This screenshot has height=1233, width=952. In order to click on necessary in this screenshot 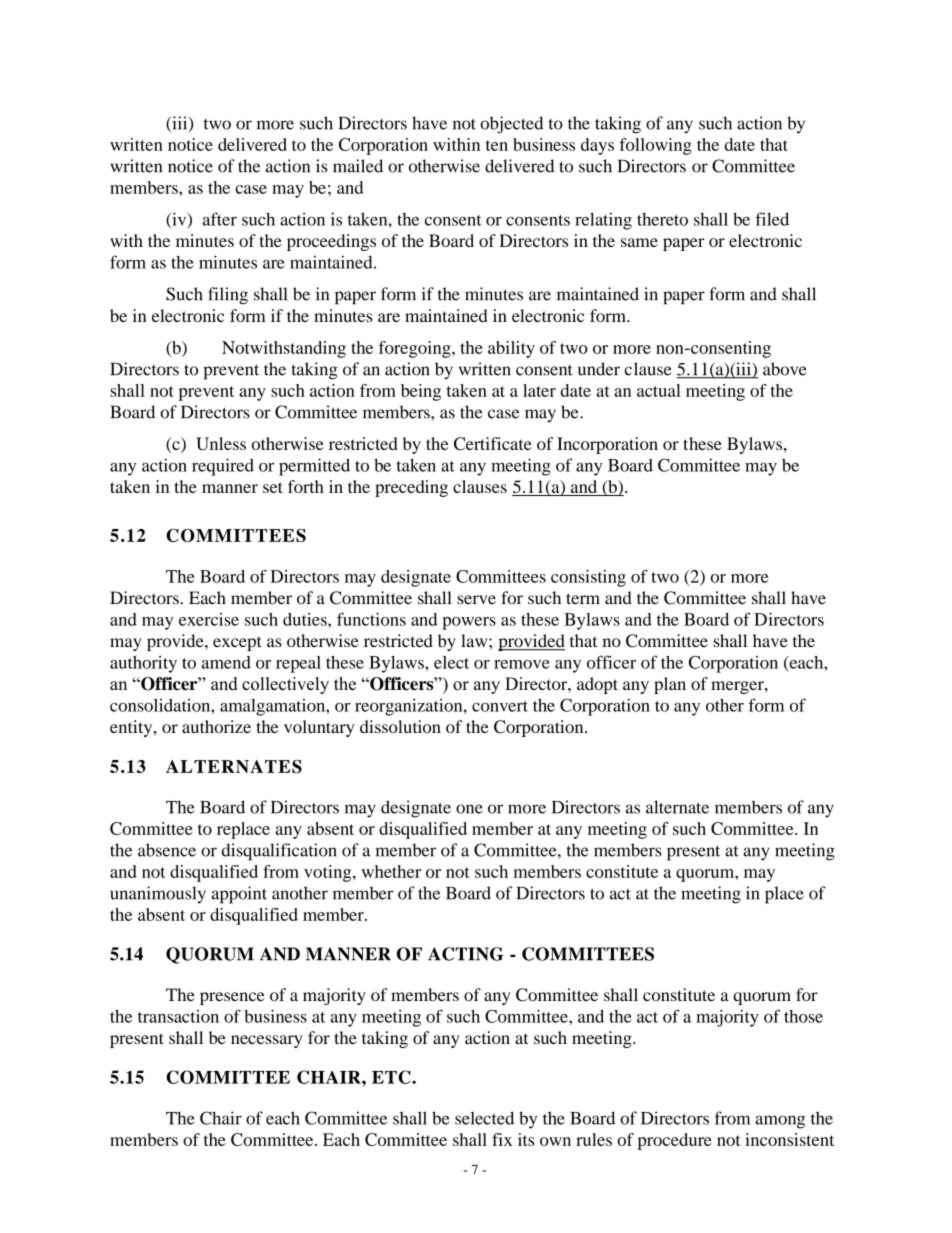, I will do `click(267, 1041)`.
